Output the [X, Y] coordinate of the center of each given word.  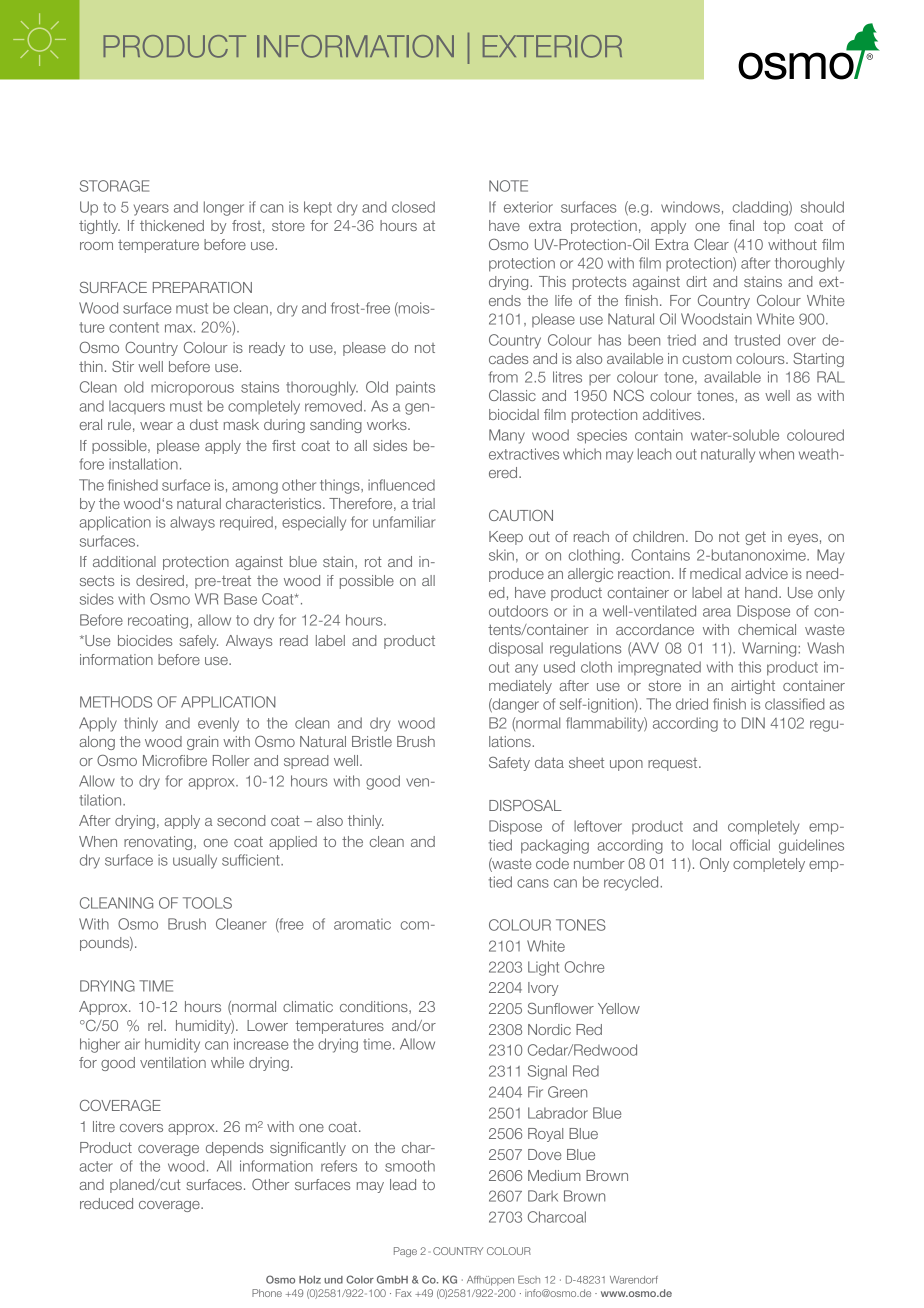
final [741, 225]
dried [692, 704]
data [549, 762]
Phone [267, 1293]
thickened [172, 225]
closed [413, 207]
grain [202, 743]
